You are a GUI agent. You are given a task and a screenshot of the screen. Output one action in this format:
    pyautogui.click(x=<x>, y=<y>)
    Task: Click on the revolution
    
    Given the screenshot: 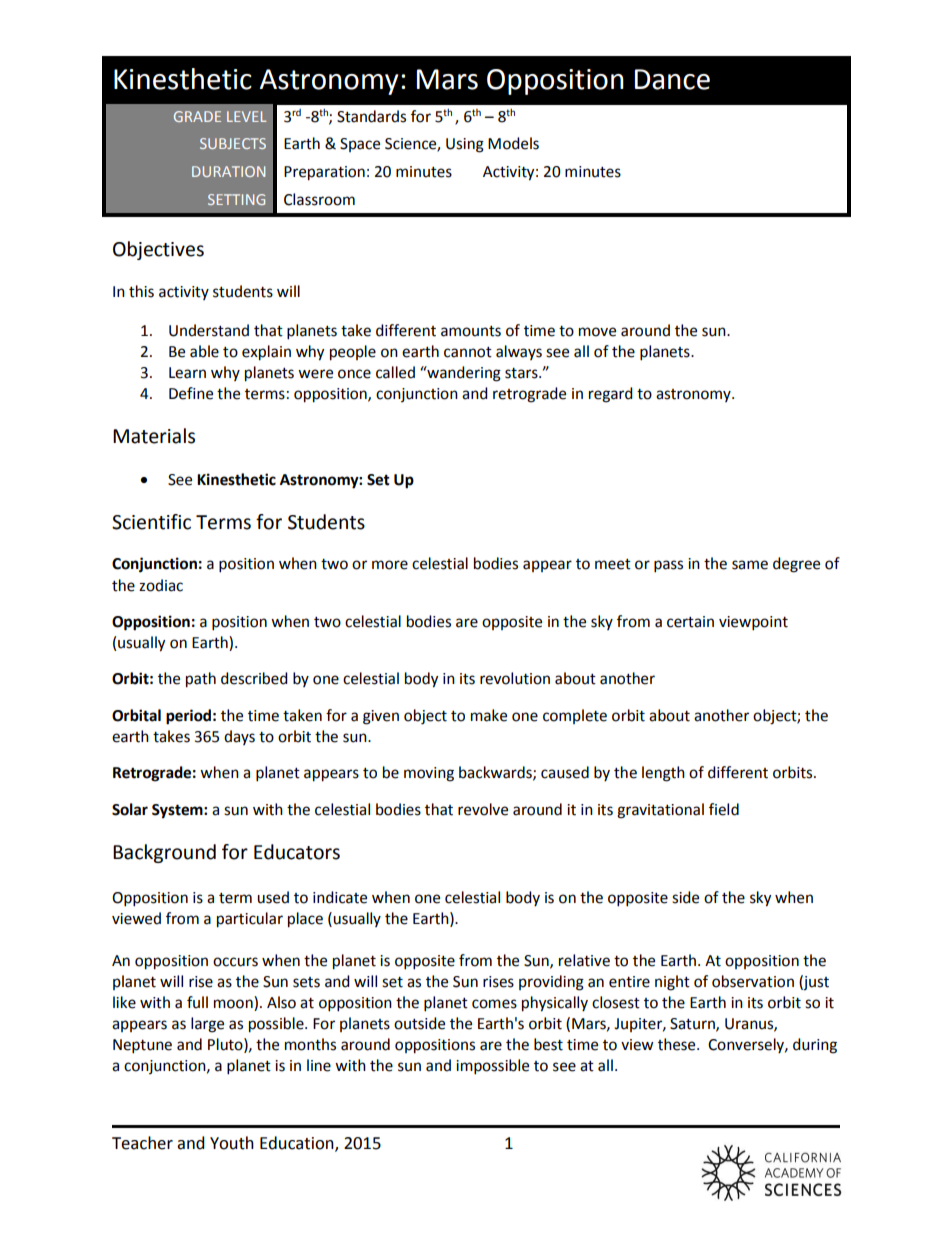 What is the action you would take?
    pyautogui.click(x=515, y=678)
